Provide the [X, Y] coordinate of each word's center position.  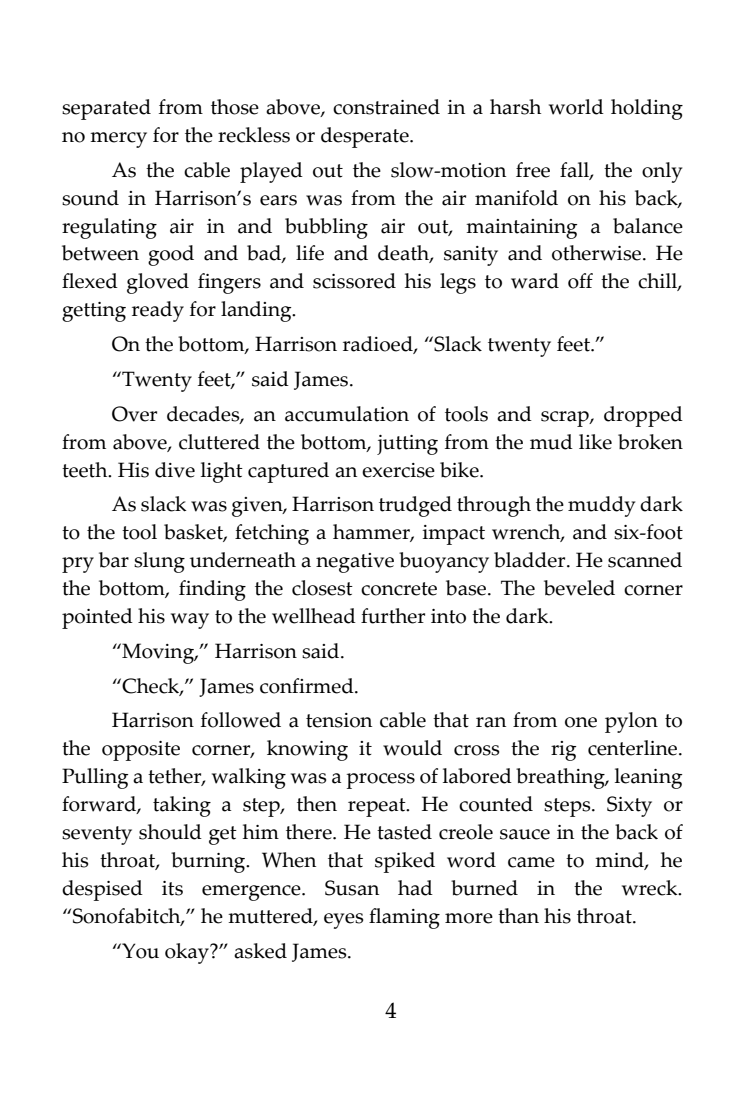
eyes [343, 921]
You [139, 951]
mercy [118, 140]
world [576, 107]
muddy [601, 506]
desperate [366, 137]
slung [159, 562]
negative [355, 563]
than [518, 916]
